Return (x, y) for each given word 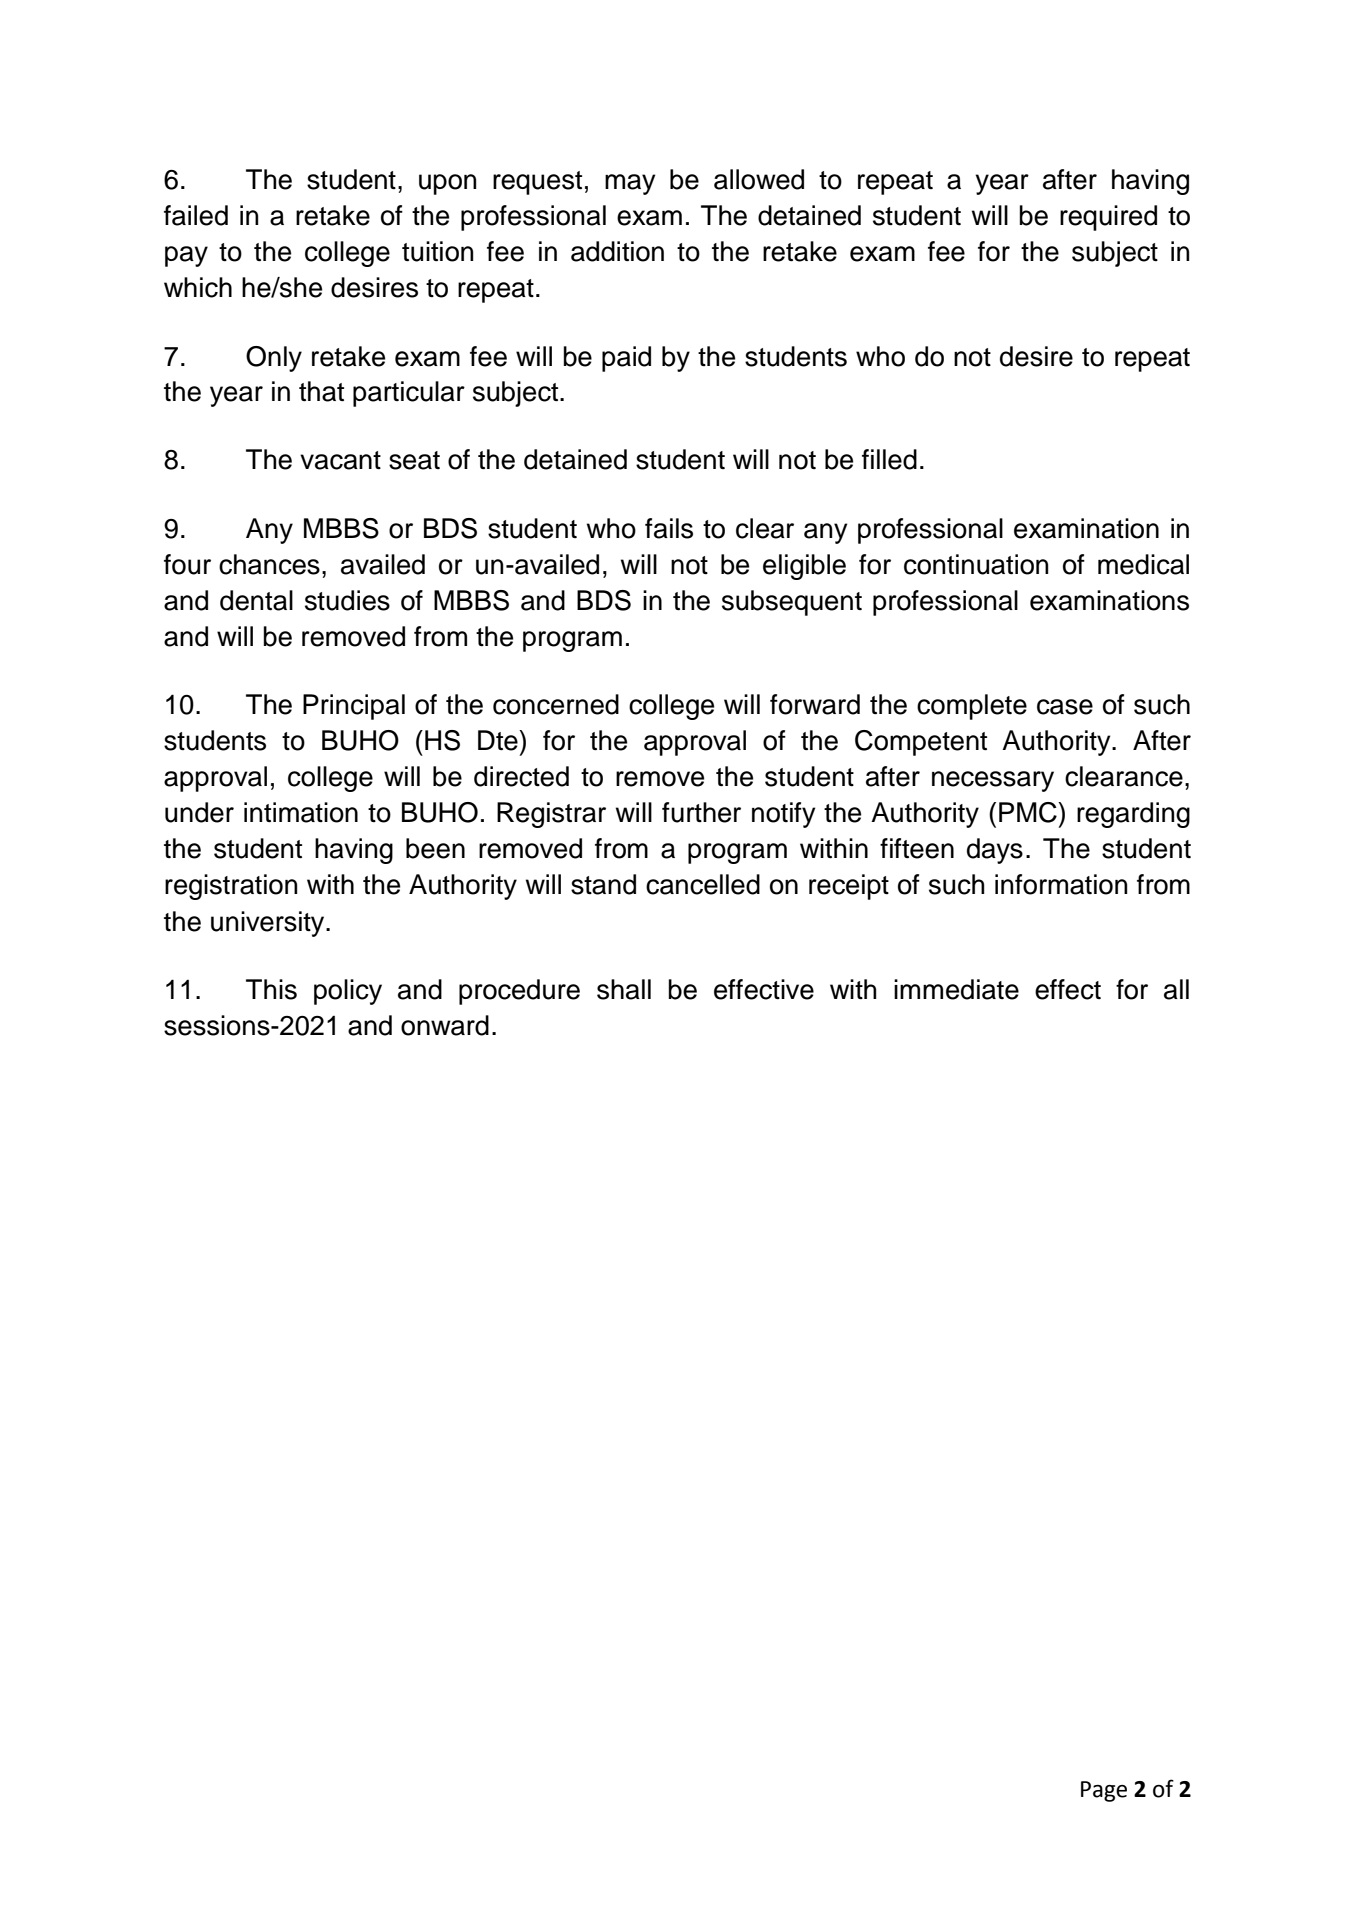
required (1108, 218)
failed (196, 215)
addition (617, 251)
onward (445, 1025)
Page (1104, 1791)
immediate (956, 989)
